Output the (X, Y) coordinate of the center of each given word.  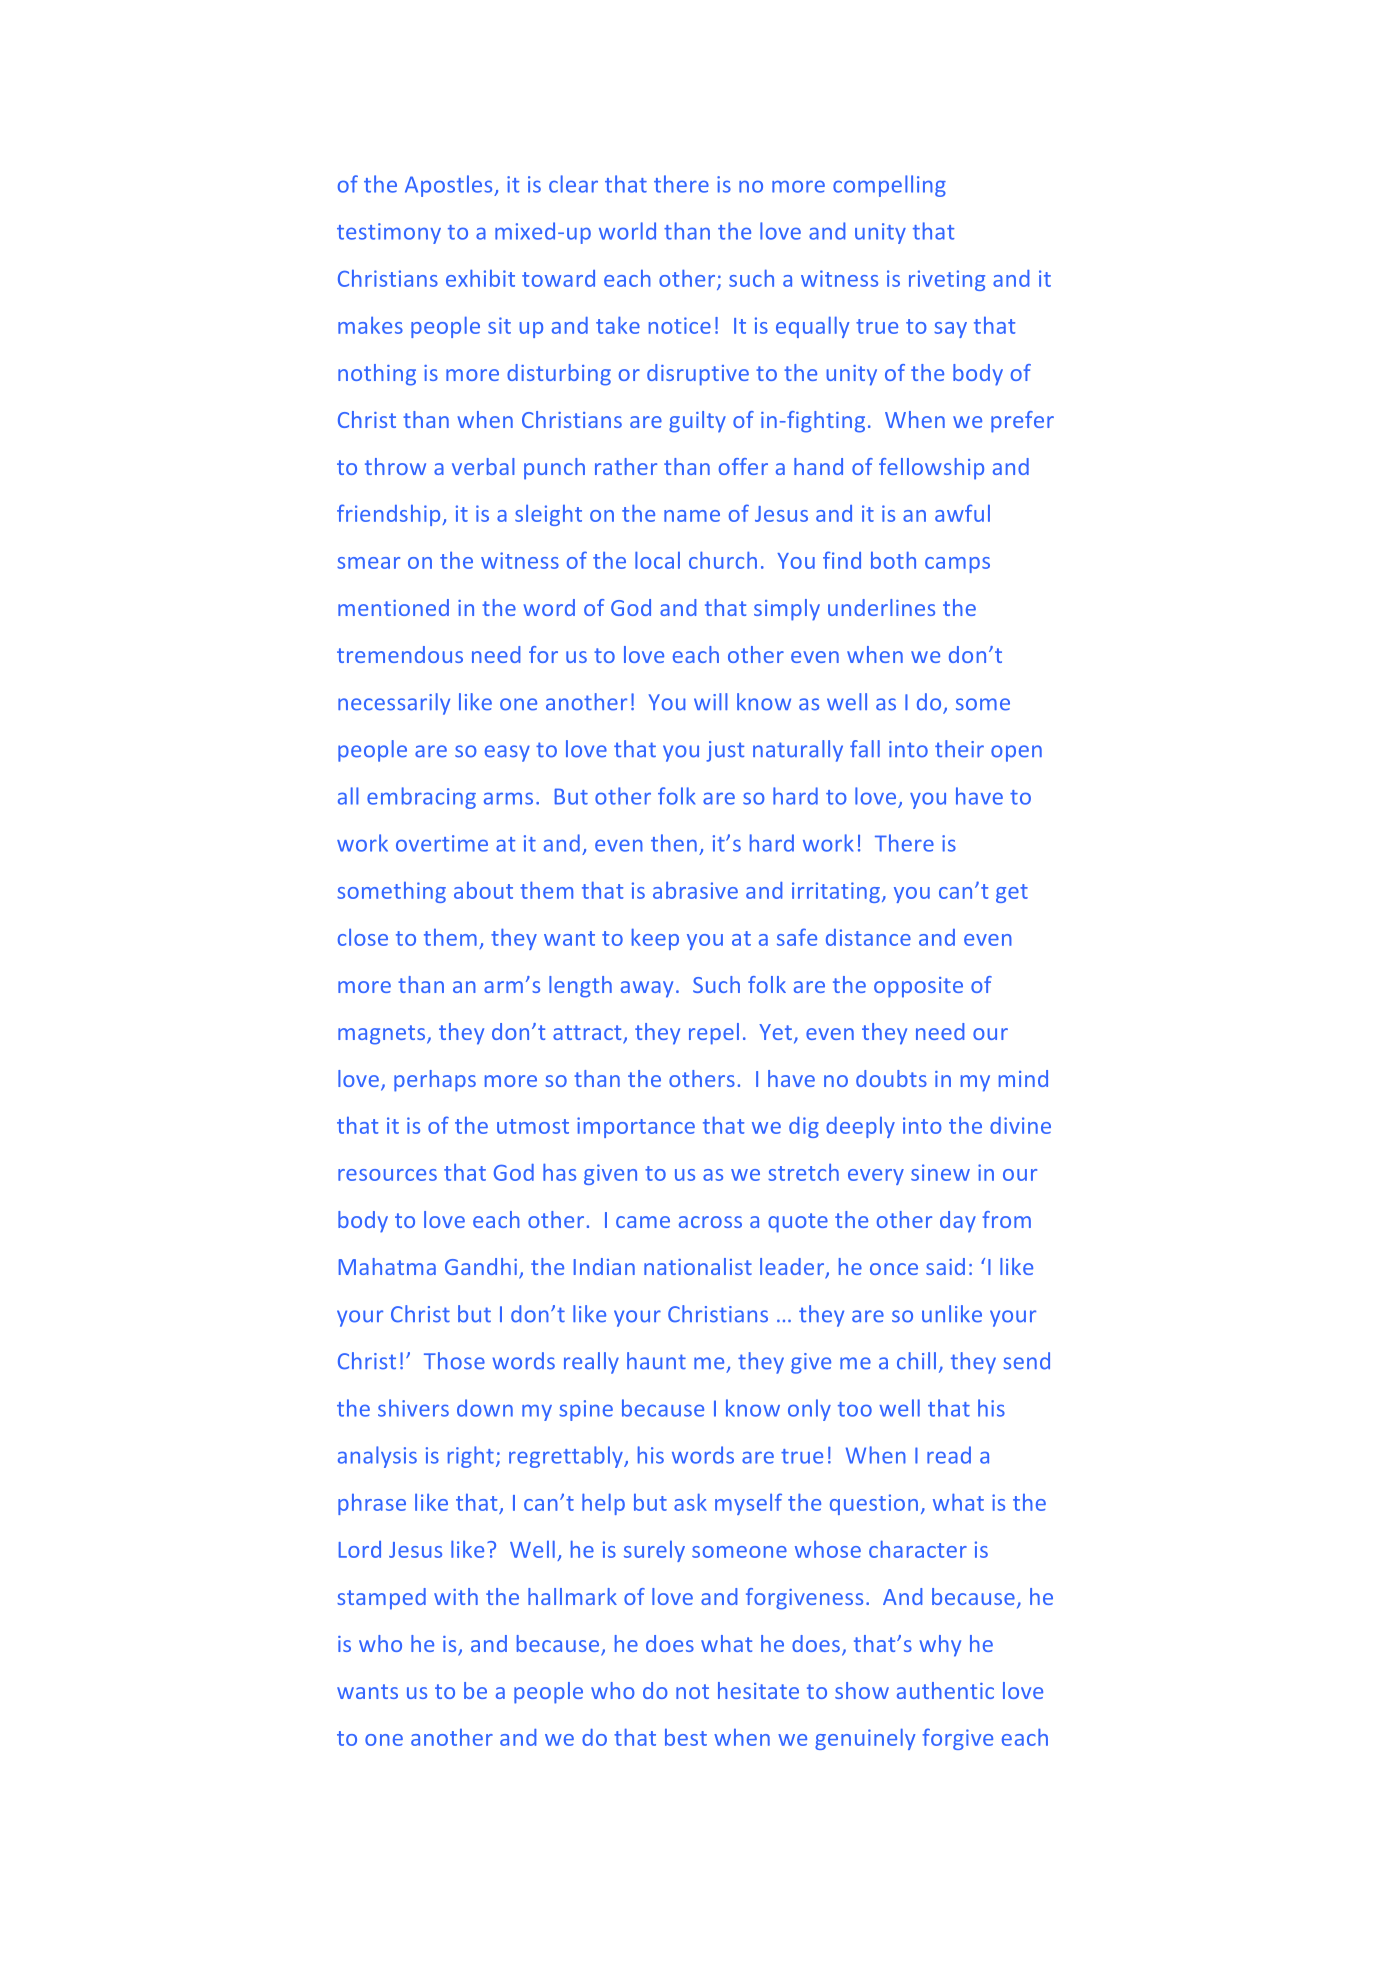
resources (387, 1175)
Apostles (450, 186)
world (627, 231)
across (710, 1222)
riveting (947, 280)
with (456, 1596)
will (711, 701)
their (959, 749)
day (958, 1222)
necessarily (394, 704)
